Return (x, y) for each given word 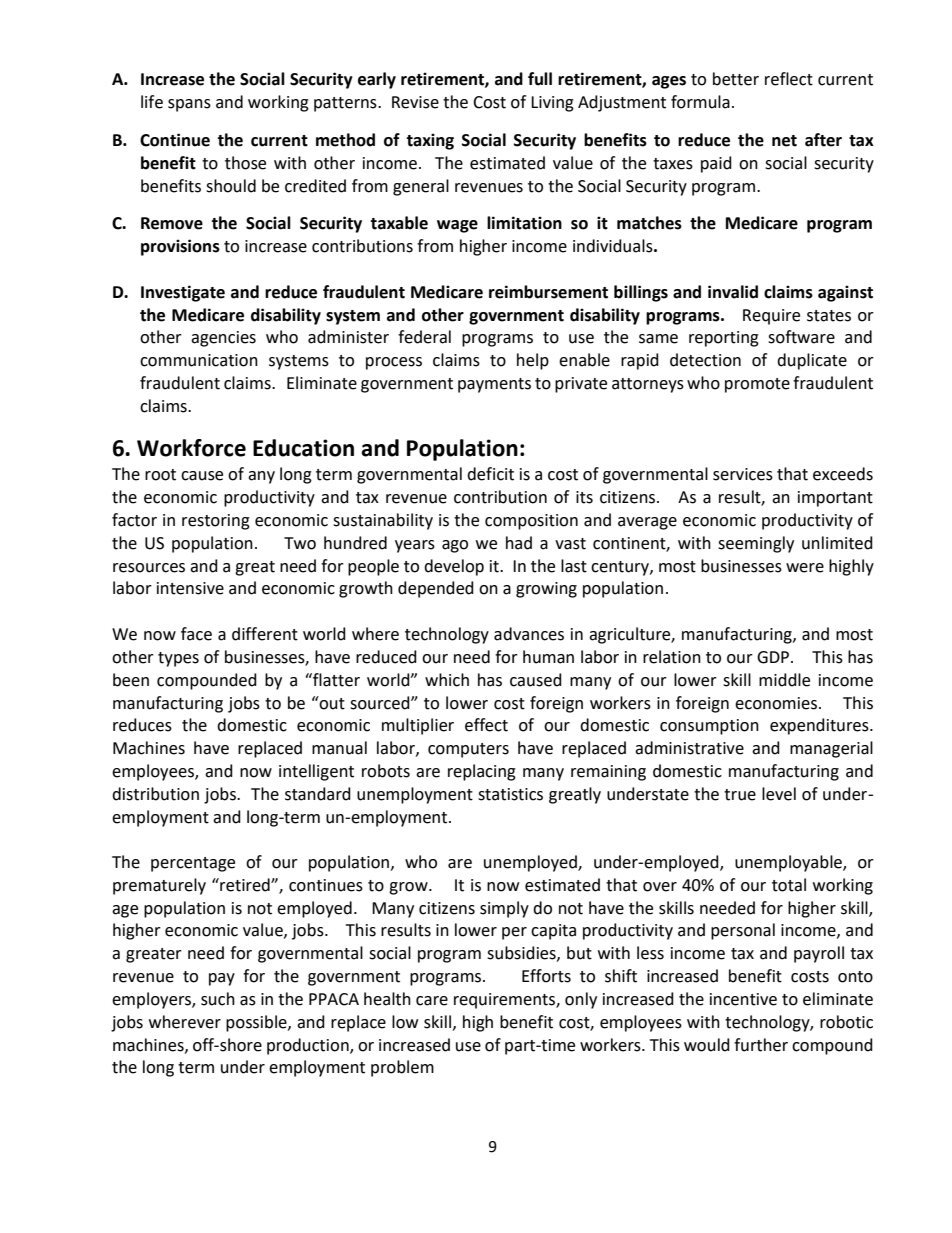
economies (777, 703)
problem (402, 1068)
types (178, 659)
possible (257, 1023)
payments (494, 385)
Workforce (191, 448)
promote (757, 385)
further (761, 1045)
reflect (789, 79)
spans (189, 105)
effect (486, 725)
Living (552, 104)
